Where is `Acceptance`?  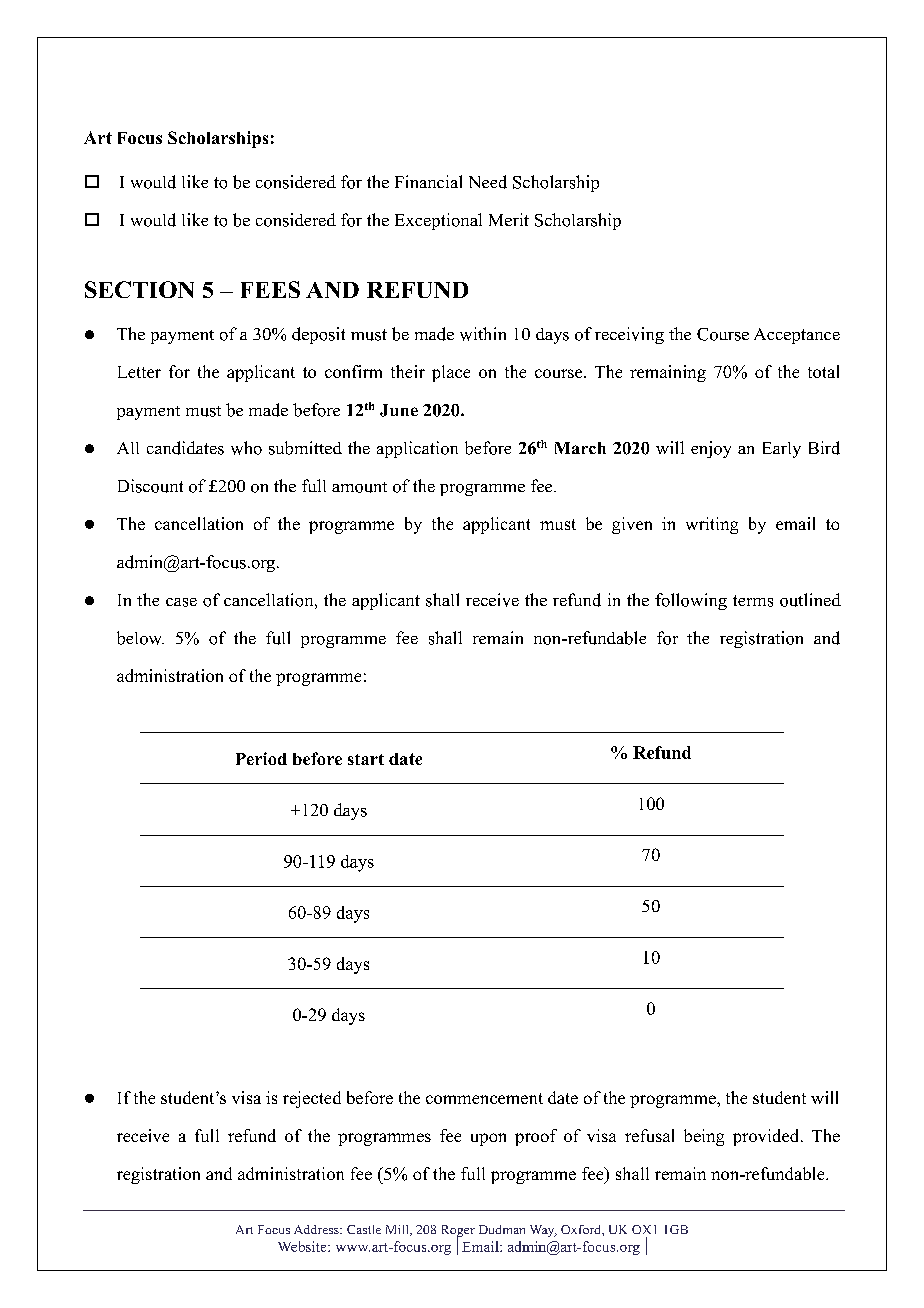 Acceptance is located at coordinates (797, 336).
